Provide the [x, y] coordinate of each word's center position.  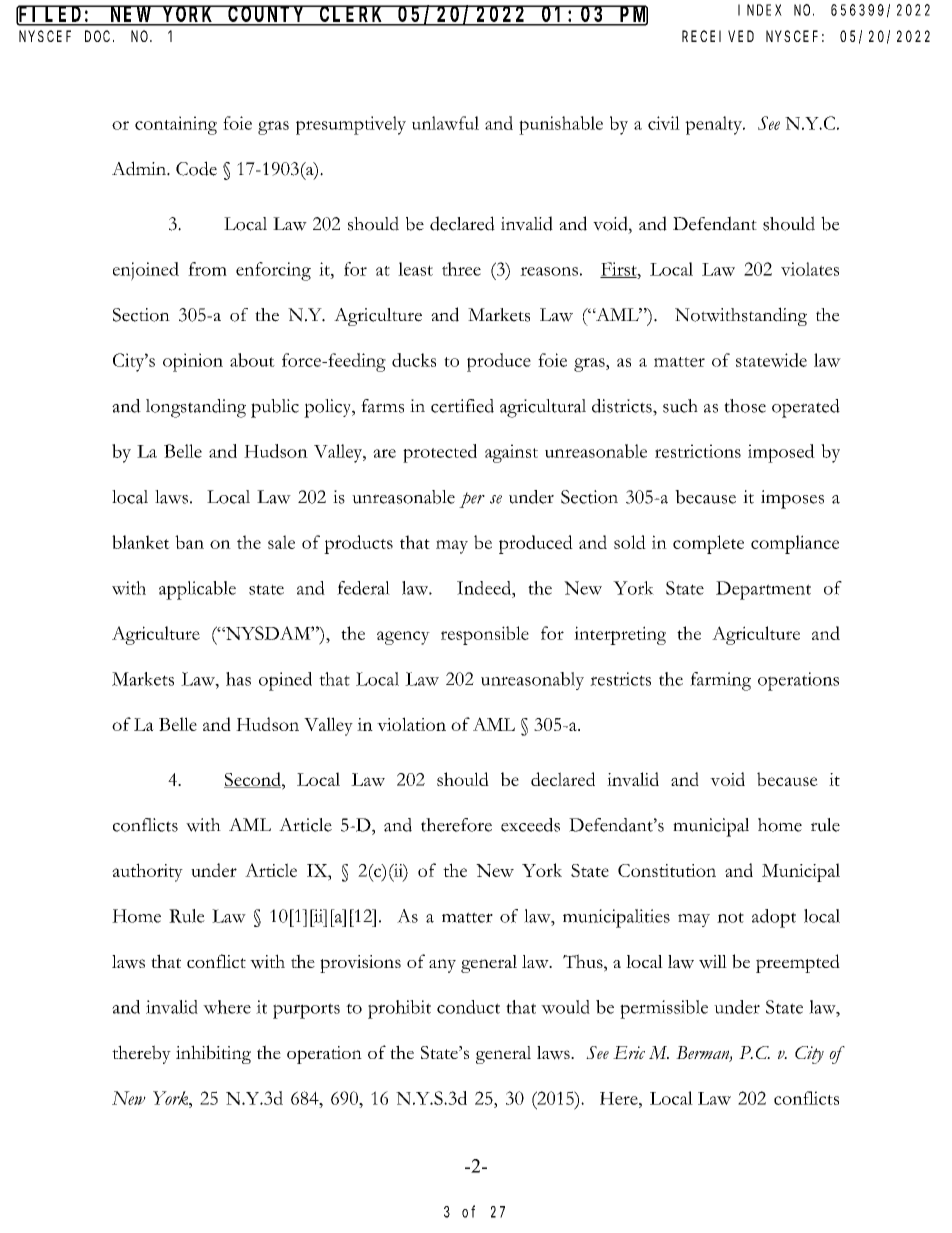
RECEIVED [718, 36]
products [358, 544]
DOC [99, 36]
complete [708, 544]
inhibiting [213, 1054]
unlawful [445, 123]
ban [189, 542]
